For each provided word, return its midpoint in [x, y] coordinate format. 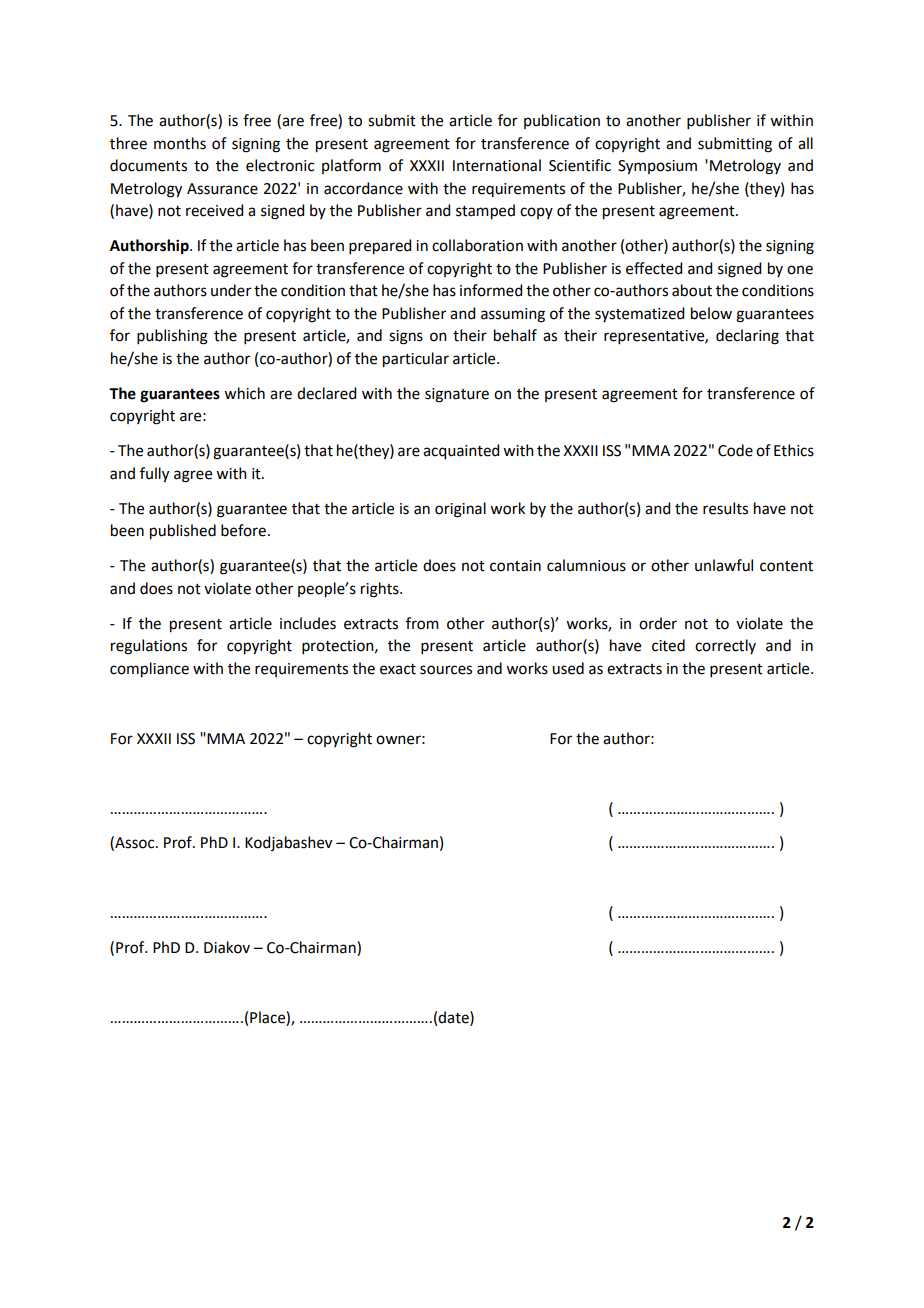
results [725, 508]
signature [457, 395]
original [460, 510]
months [180, 143]
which [244, 393]
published [183, 532]
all [805, 143]
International [497, 165]
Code [735, 450]
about [692, 290]
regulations [149, 647]
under [231, 290]
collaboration [477, 245]
